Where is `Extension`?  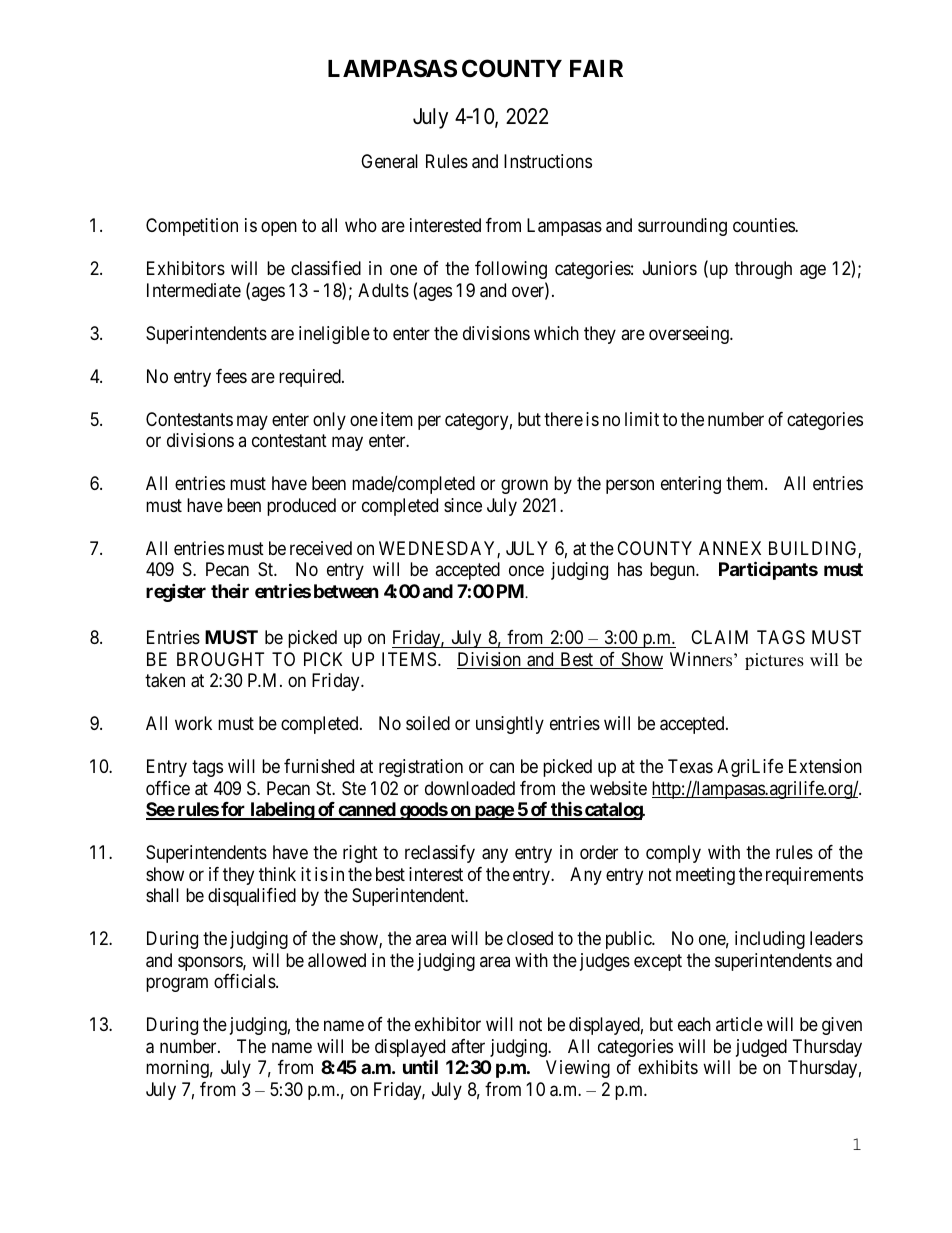 Extension is located at coordinates (825, 766).
